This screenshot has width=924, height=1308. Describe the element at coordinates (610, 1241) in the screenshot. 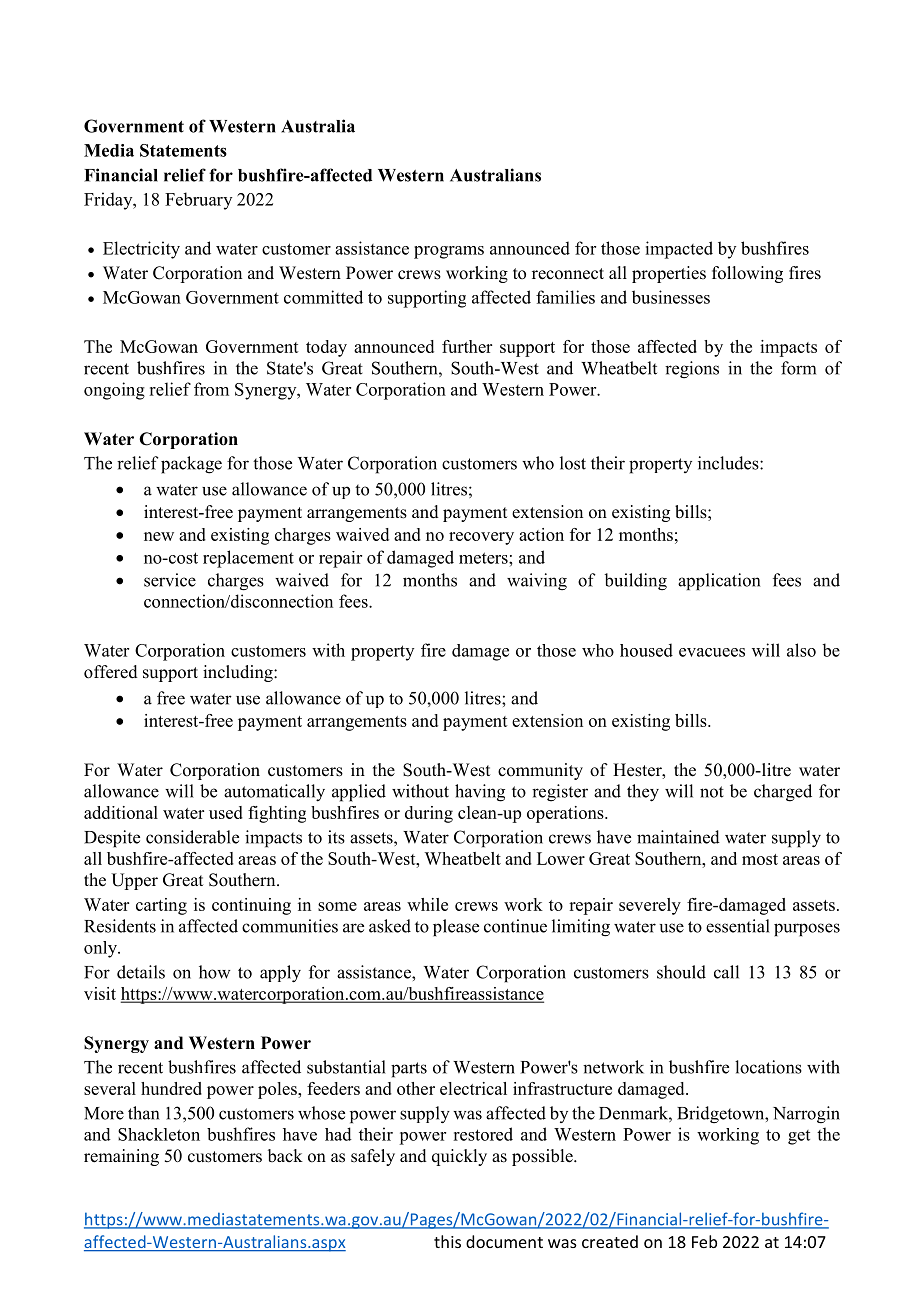

I see `created` at that location.
